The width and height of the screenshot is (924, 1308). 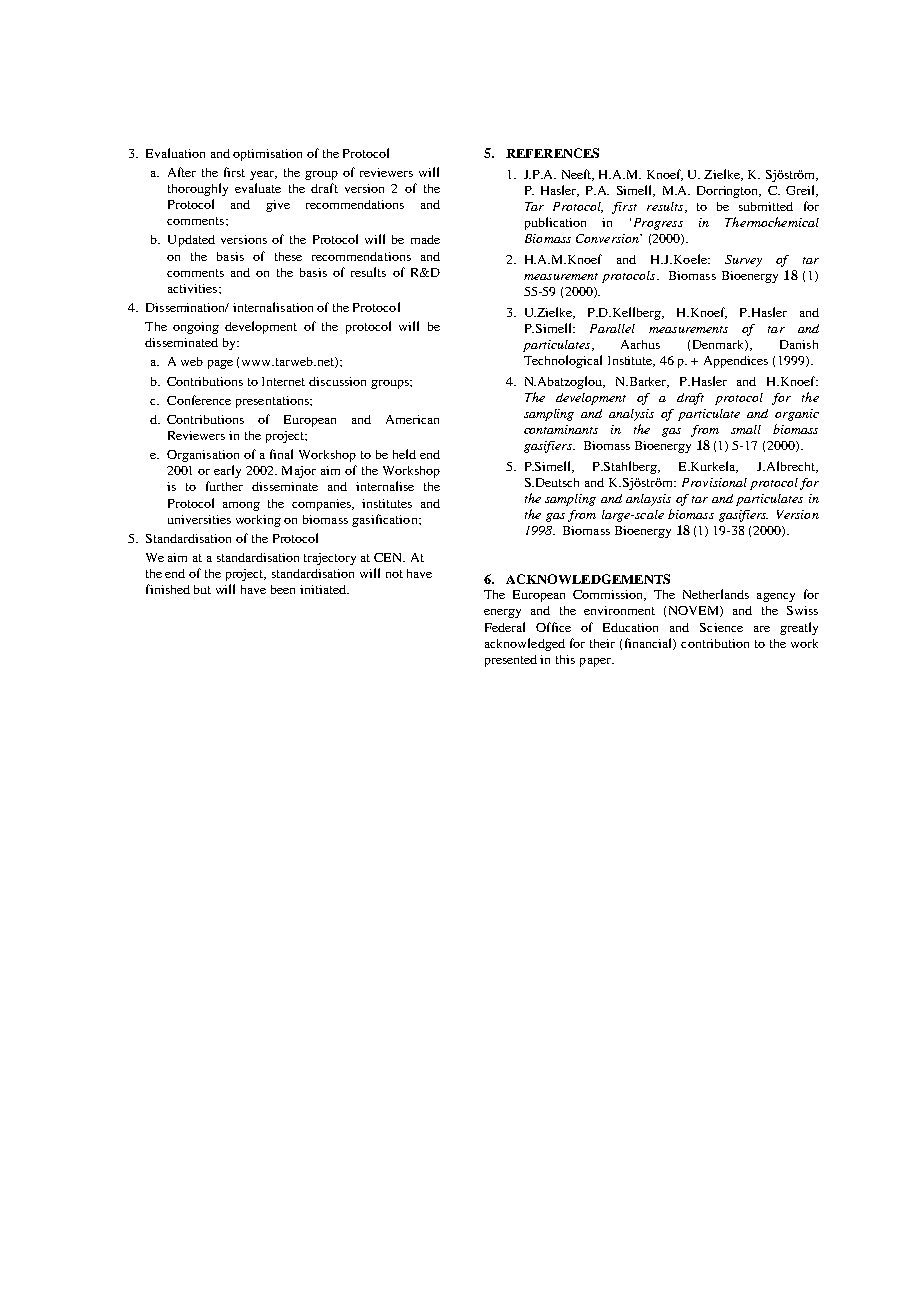 What do you see at coordinates (525, 644) in the screenshot?
I see `acknowledged` at bounding box center [525, 644].
